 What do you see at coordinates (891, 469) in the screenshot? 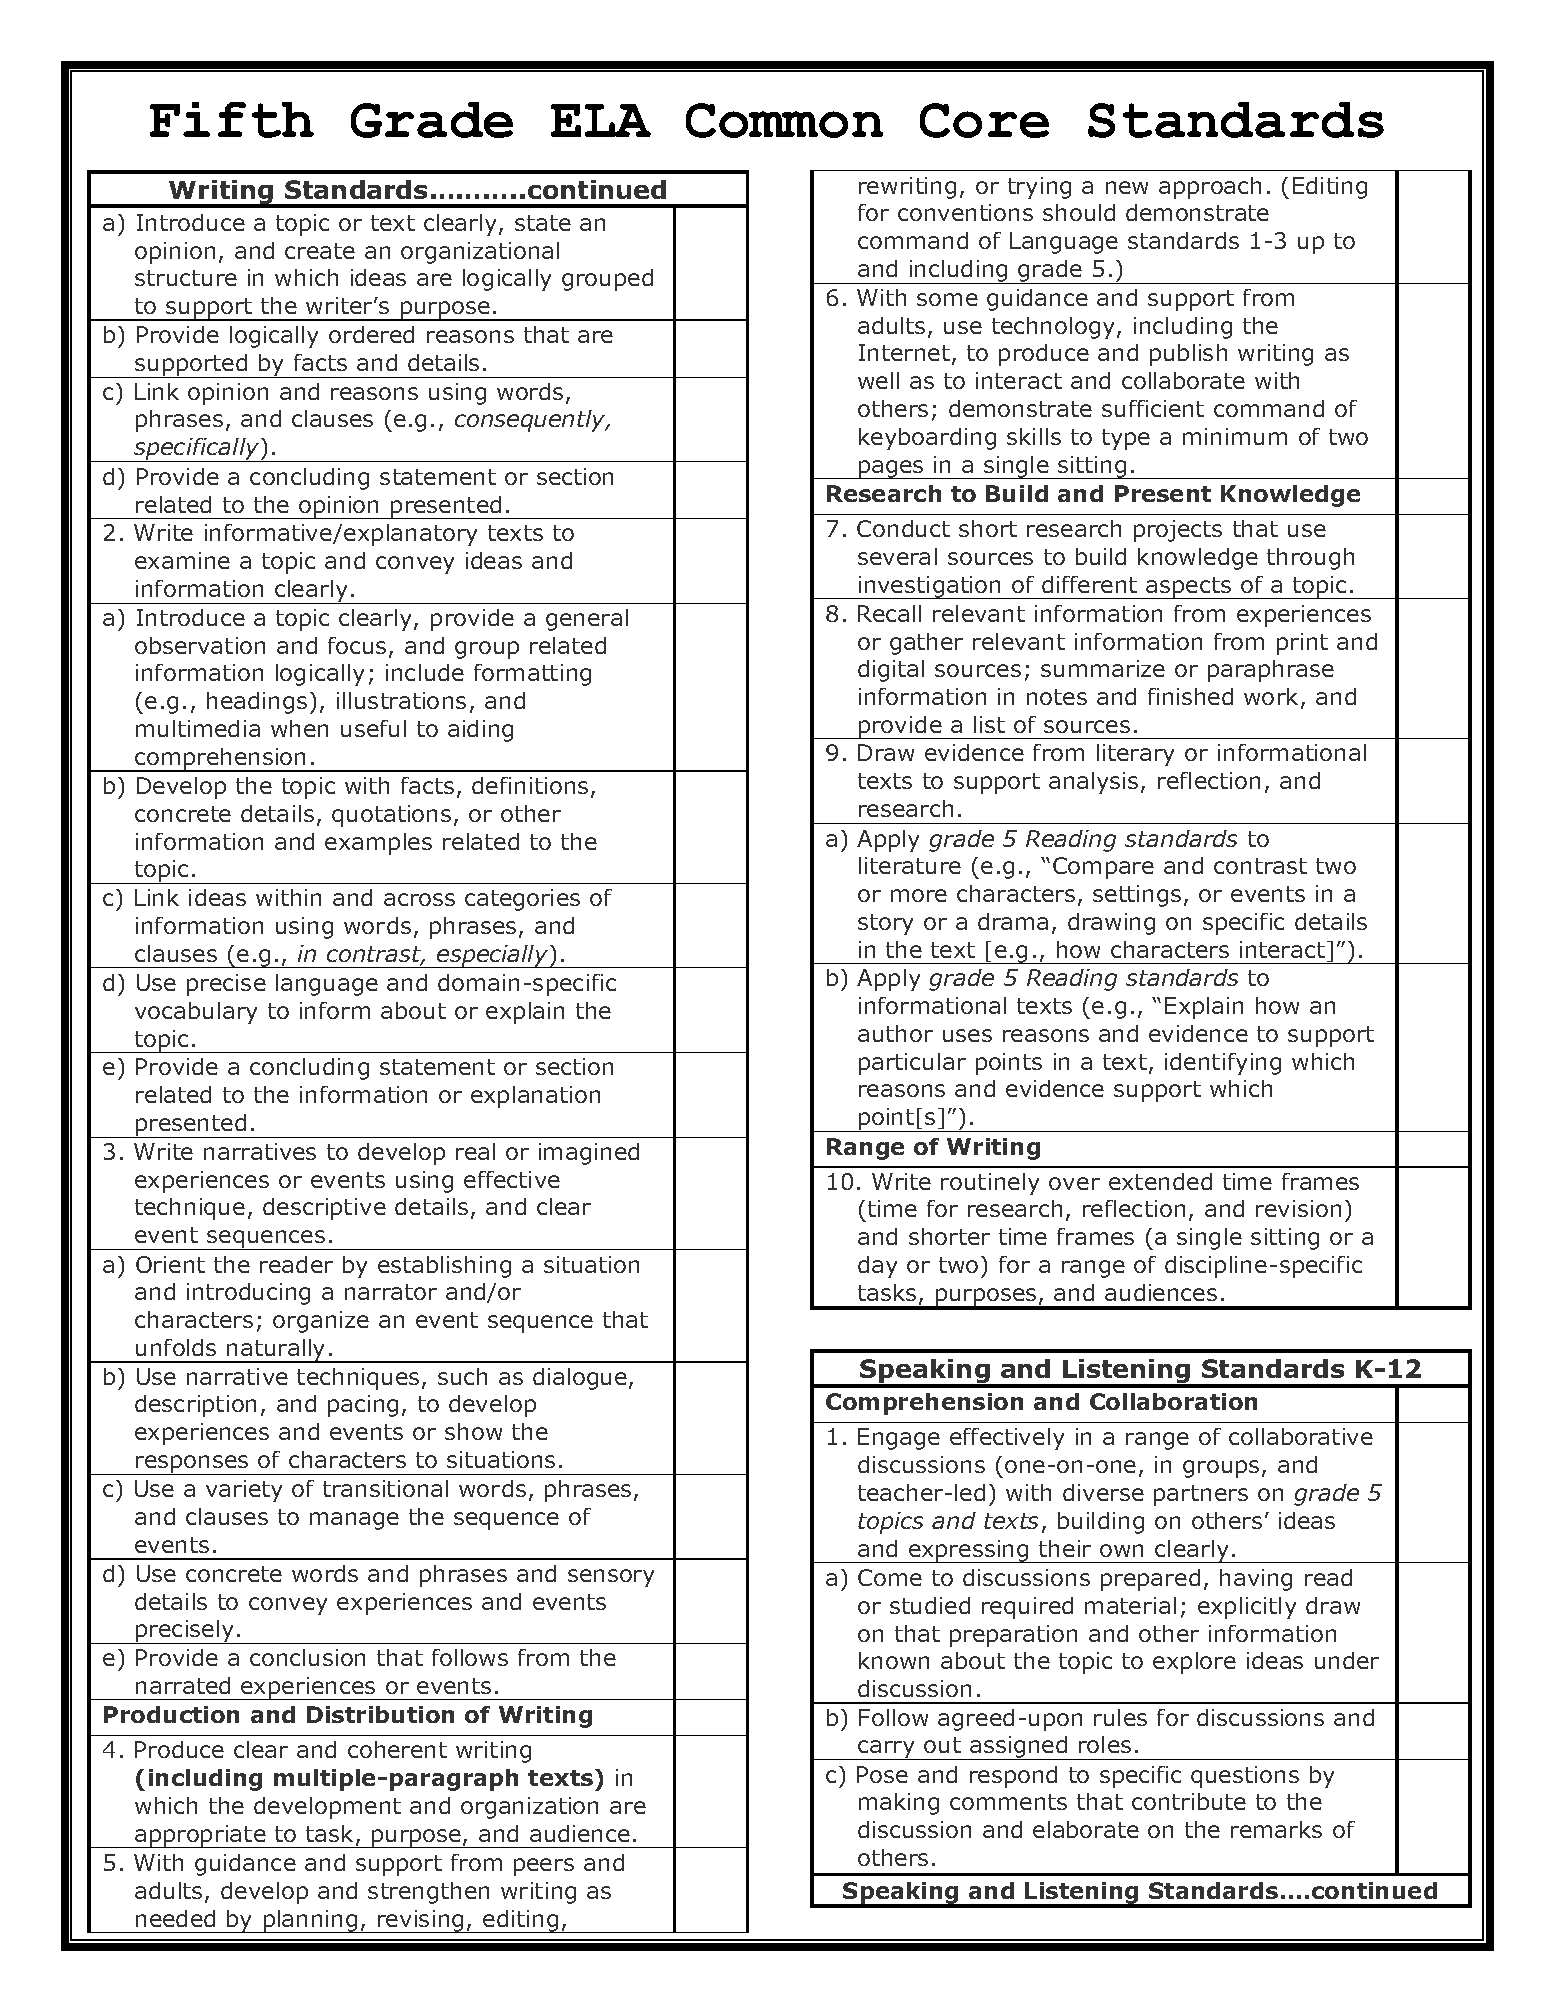
I see `pages` at bounding box center [891, 469].
